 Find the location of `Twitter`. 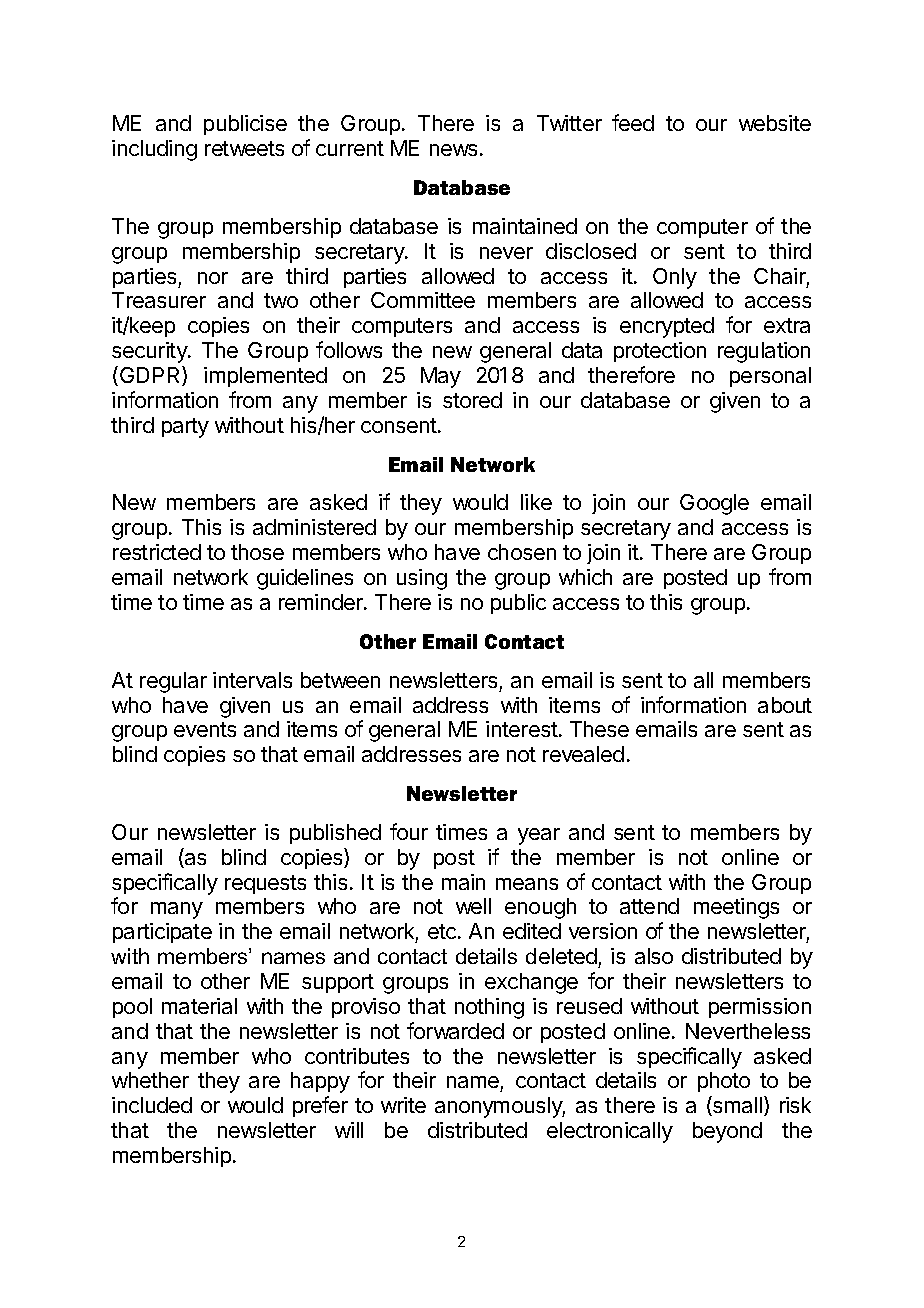

Twitter is located at coordinates (569, 123).
